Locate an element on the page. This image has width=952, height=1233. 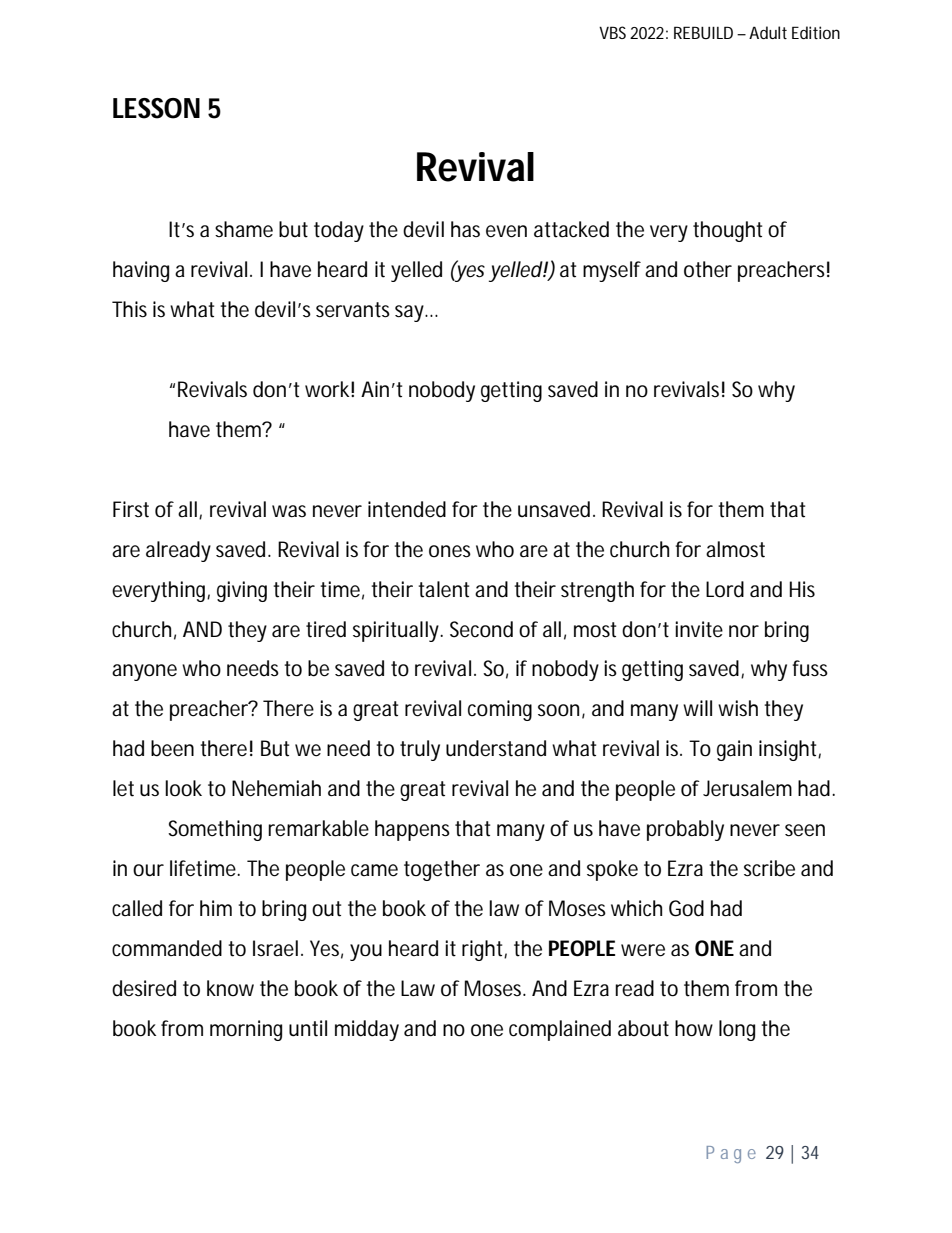
Lord is located at coordinates (725, 589).
